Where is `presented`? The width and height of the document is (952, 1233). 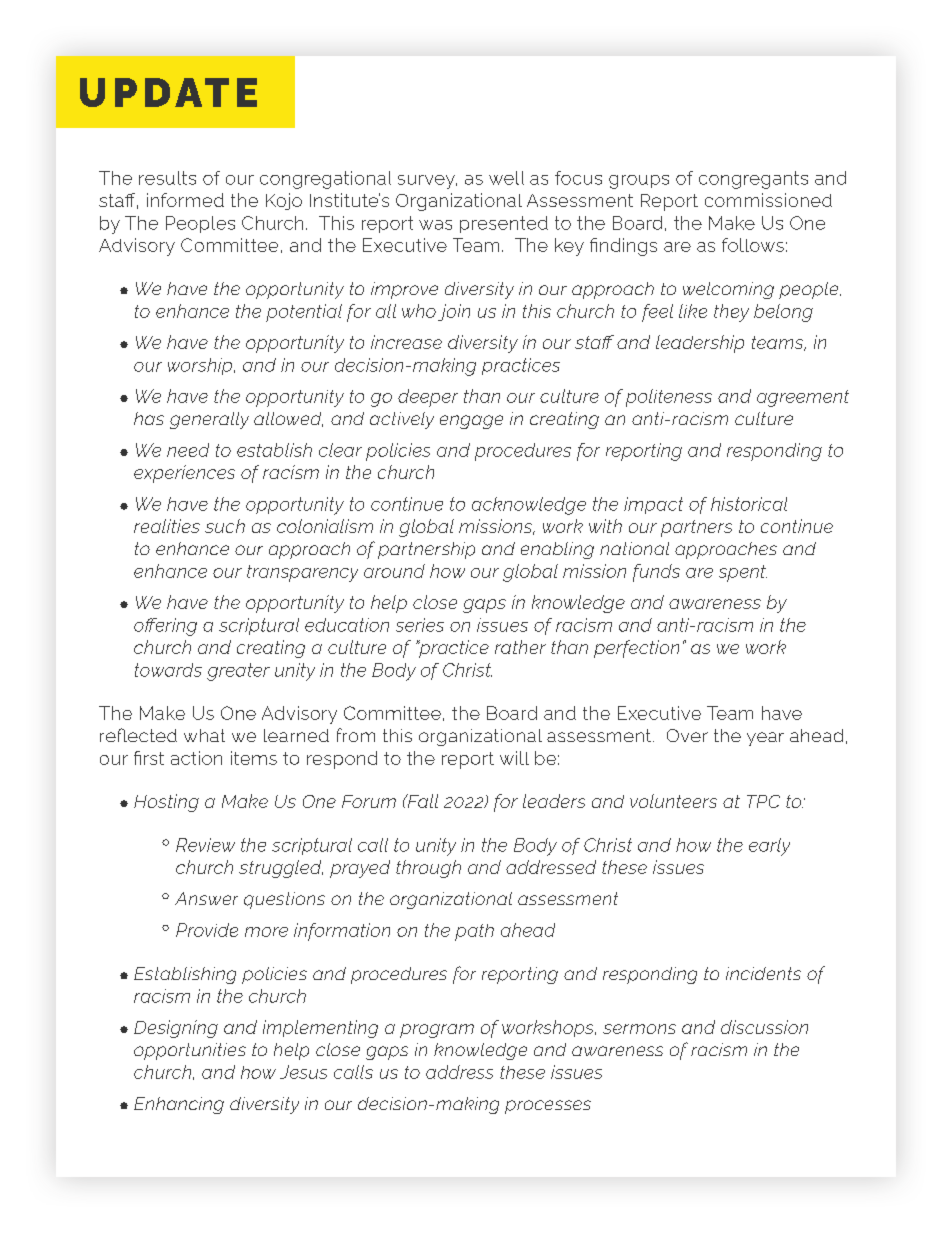 presented is located at coordinates (504, 224).
